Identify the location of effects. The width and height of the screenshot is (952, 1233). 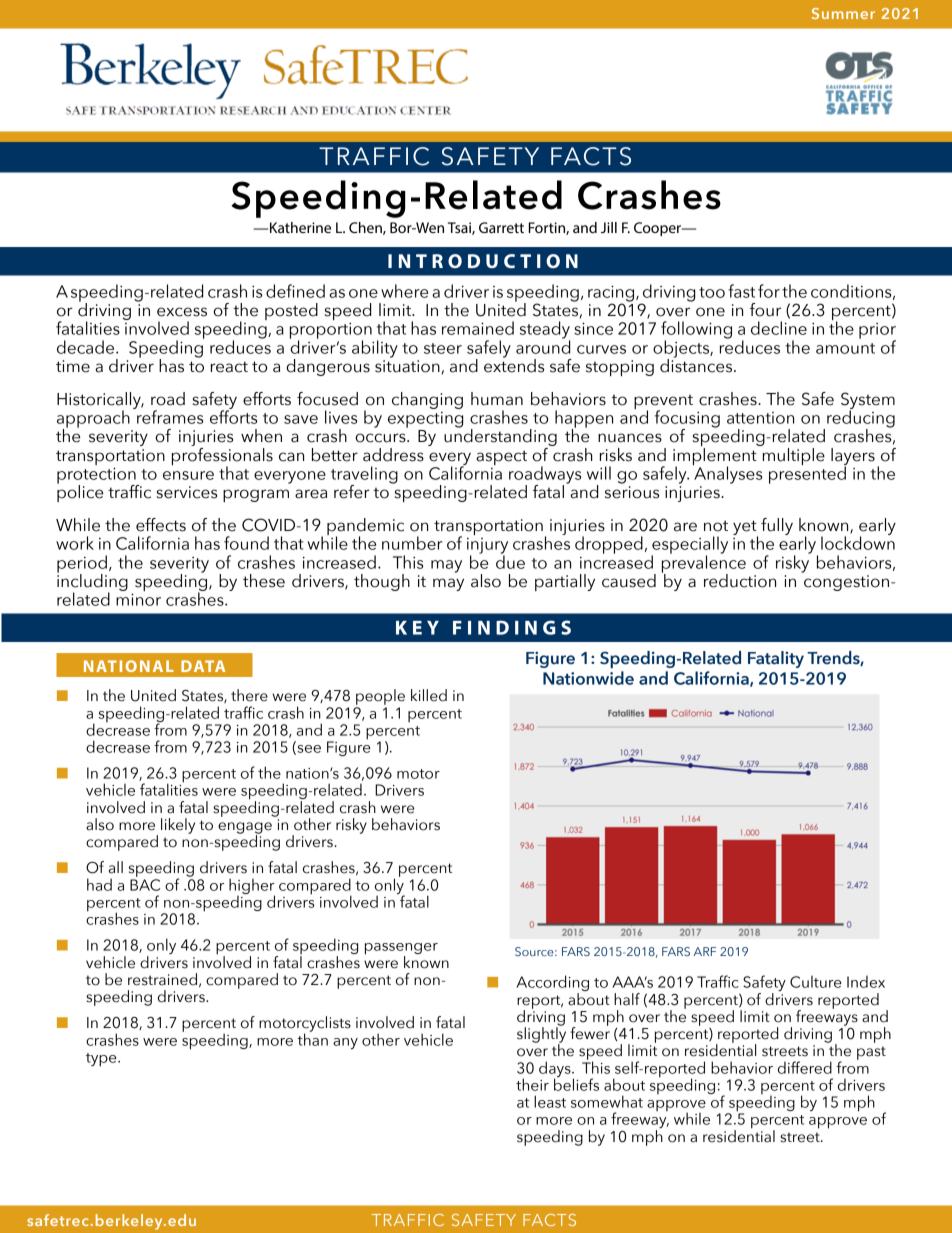
(161, 525).
